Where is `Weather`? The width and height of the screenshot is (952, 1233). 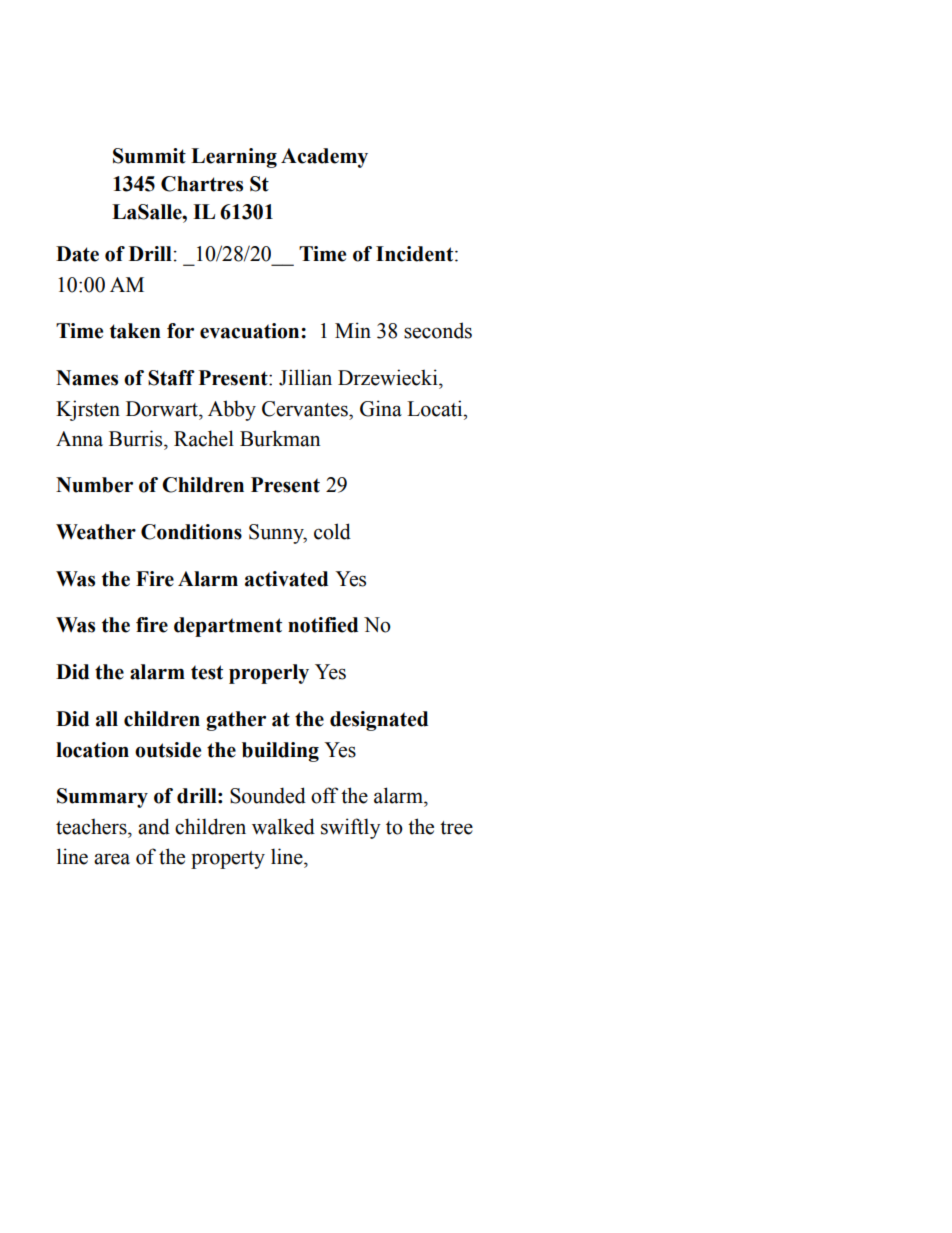 Weather is located at coordinates (96, 532).
